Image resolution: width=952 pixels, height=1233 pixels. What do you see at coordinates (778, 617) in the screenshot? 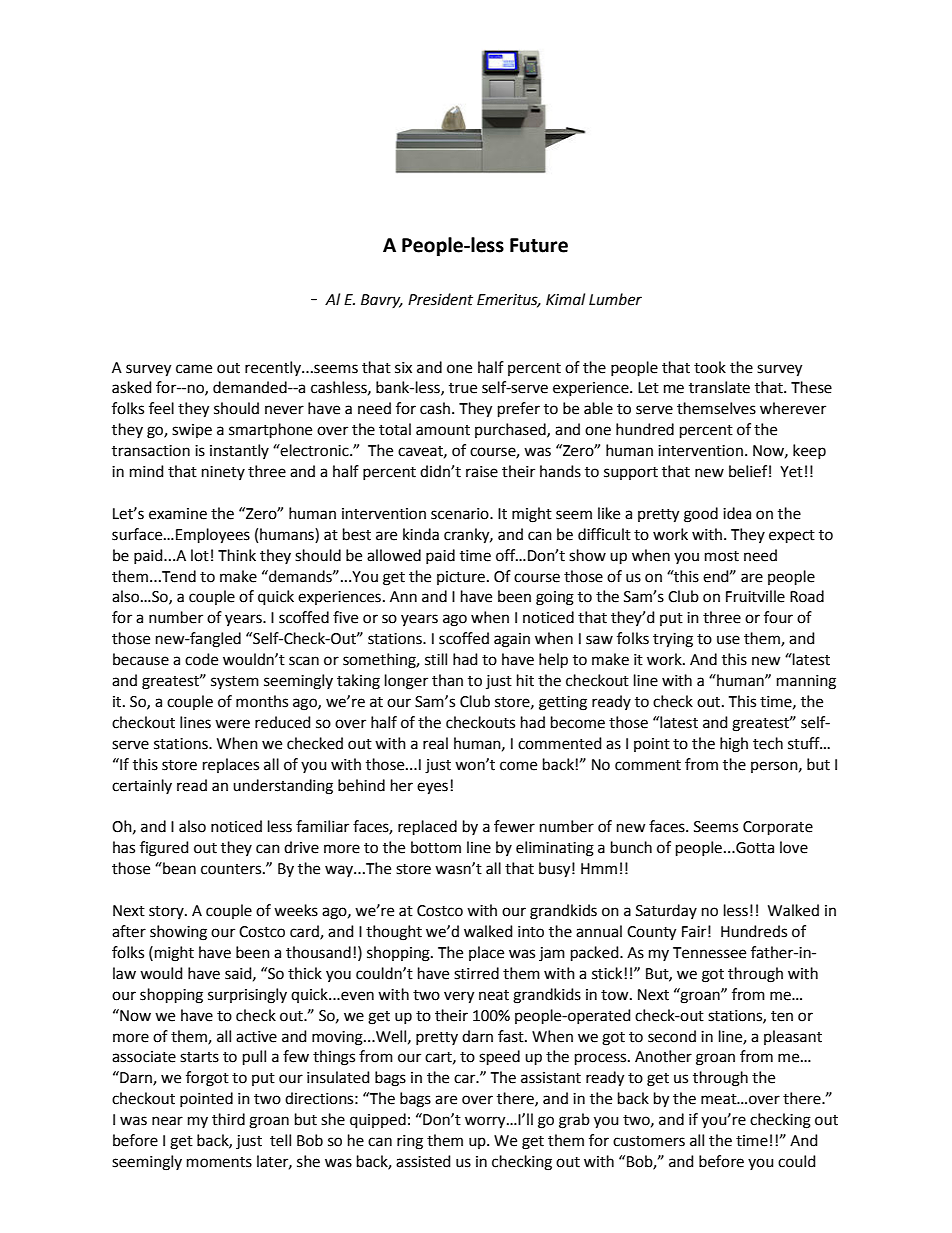
I see `four` at bounding box center [778, 617].
